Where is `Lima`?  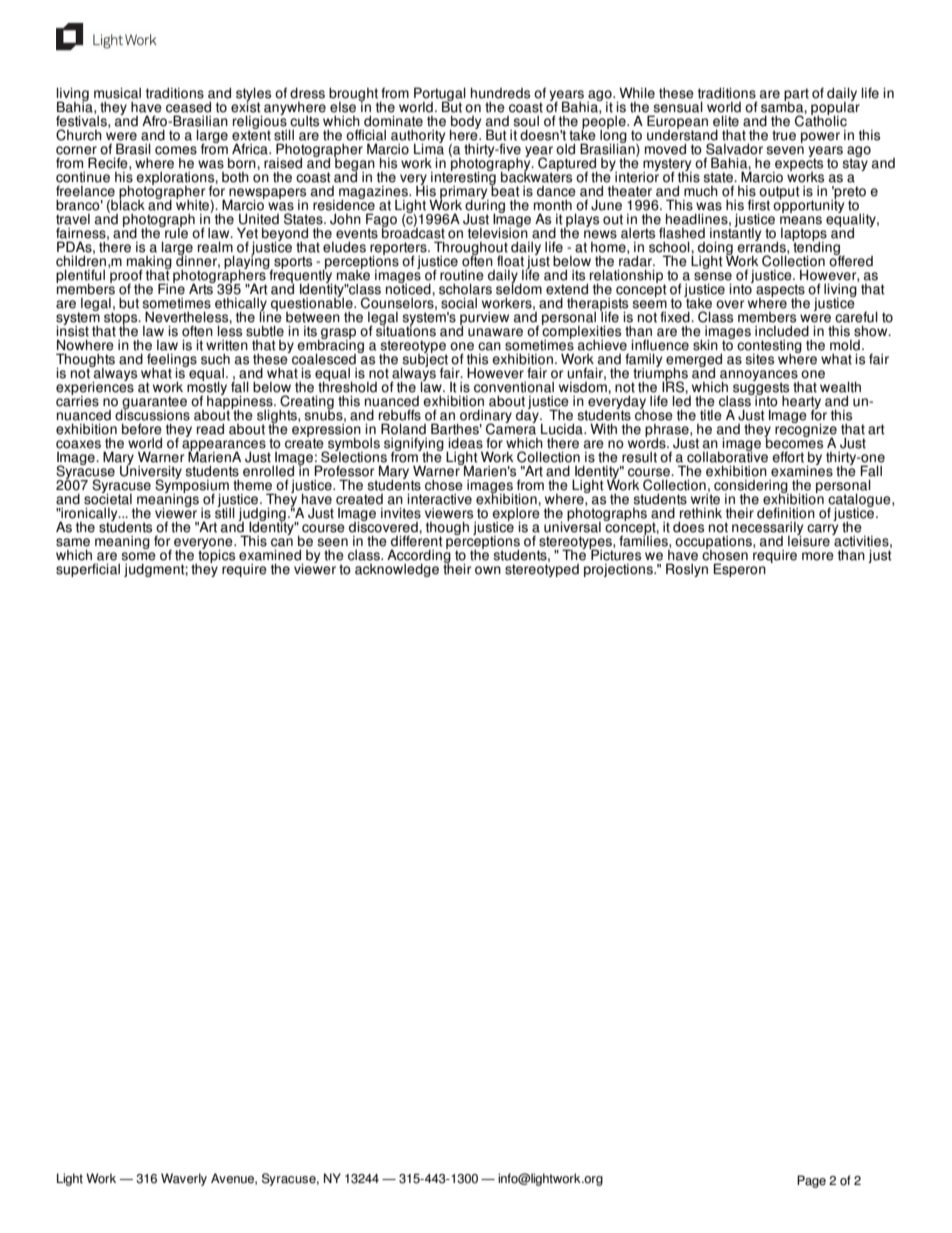 Lima is located at coordinates (429, 148).
